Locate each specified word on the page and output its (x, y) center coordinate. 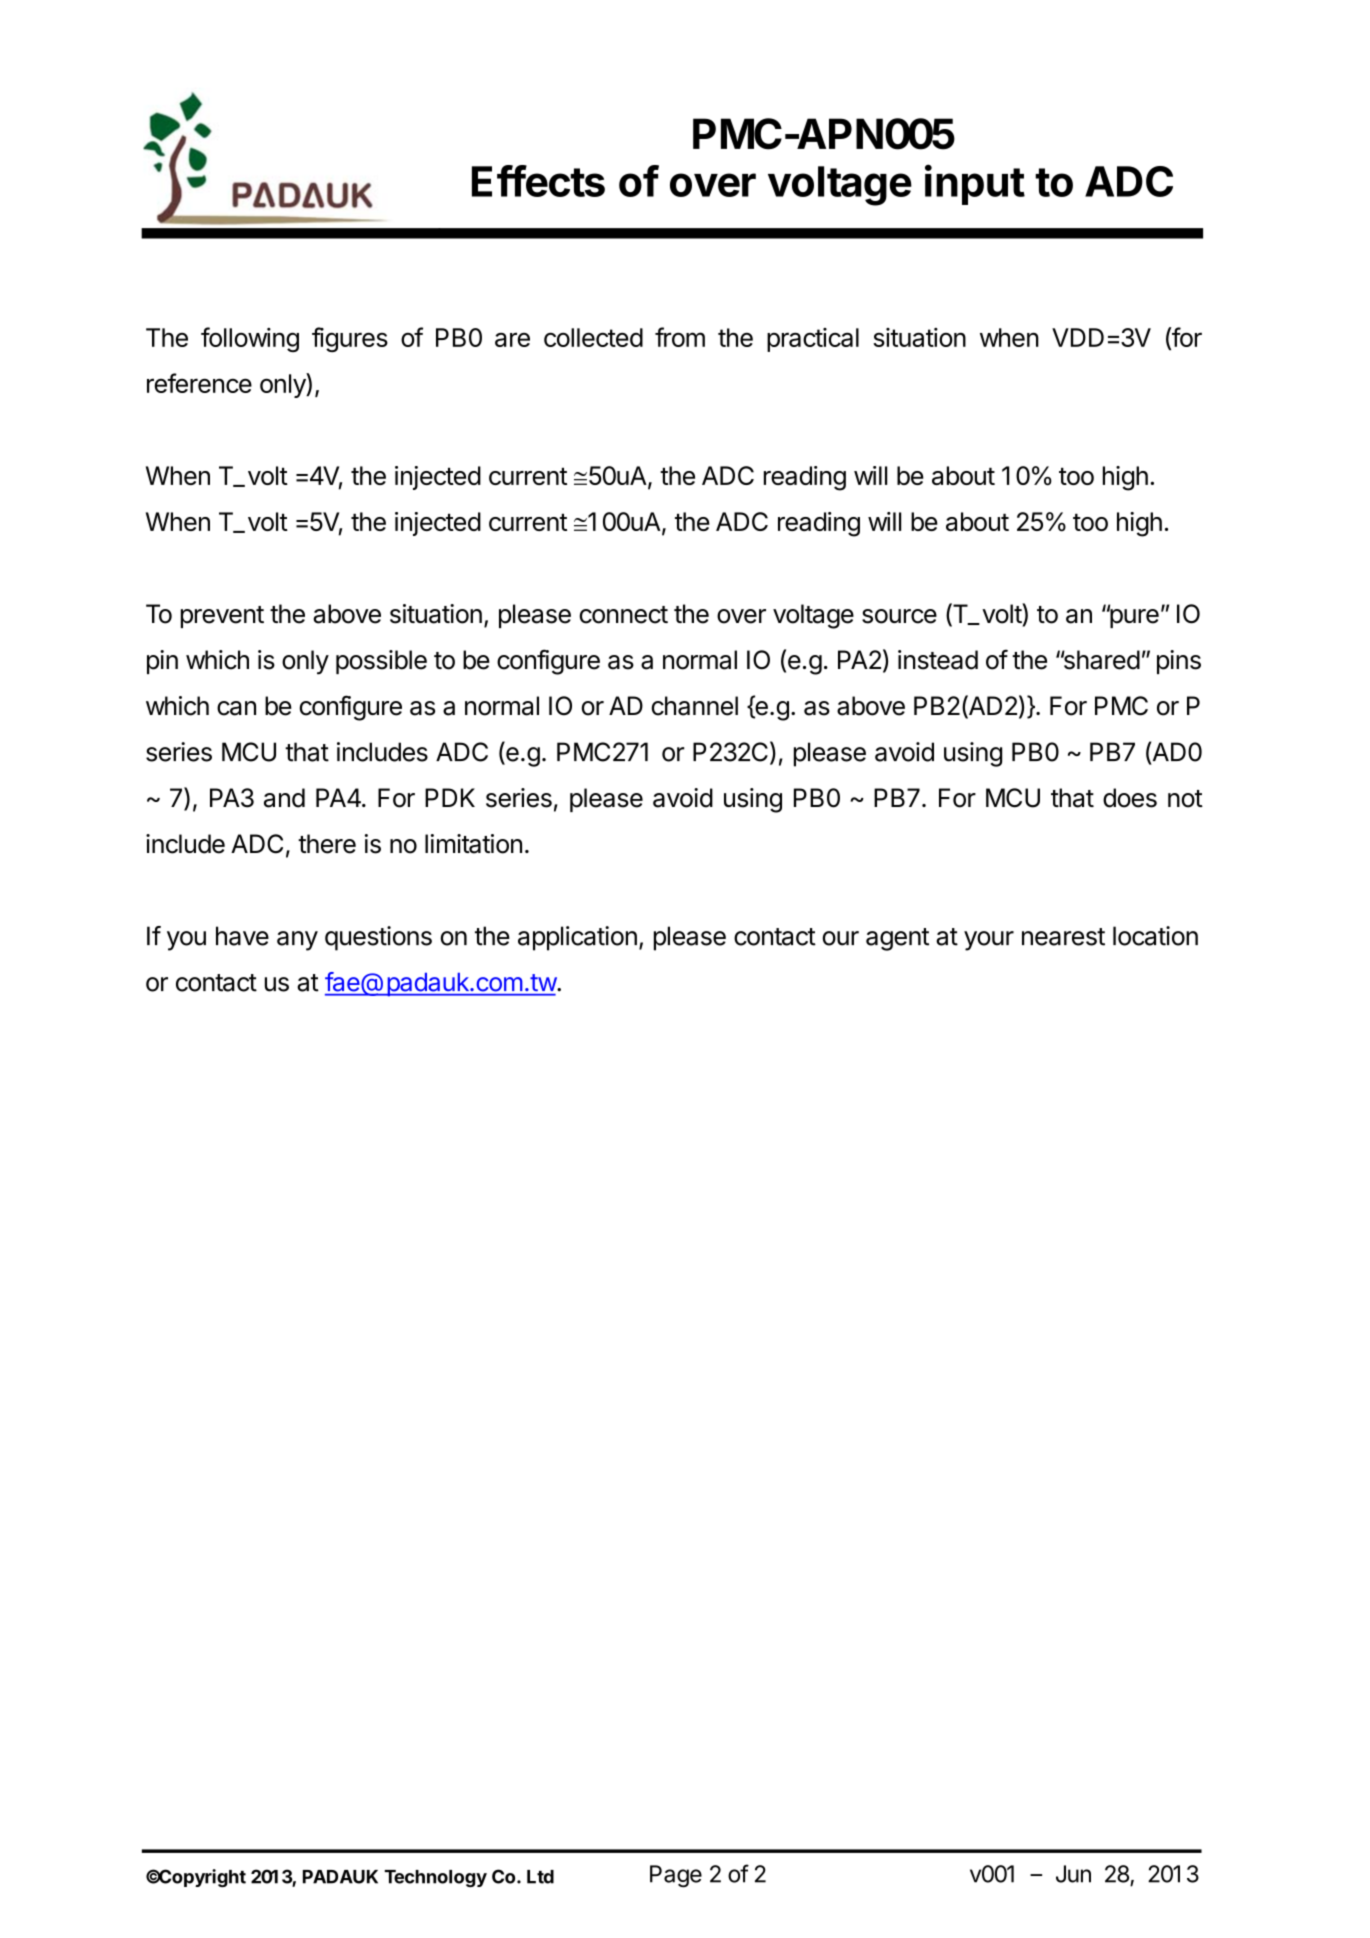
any (297, 941)
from (680, 337)
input (975, 184)
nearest (1063, 937)
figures (350, 339)
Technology (435, 1878)
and (284, 798)
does (1130, 798)
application (577, 938)
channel (694, 706)
